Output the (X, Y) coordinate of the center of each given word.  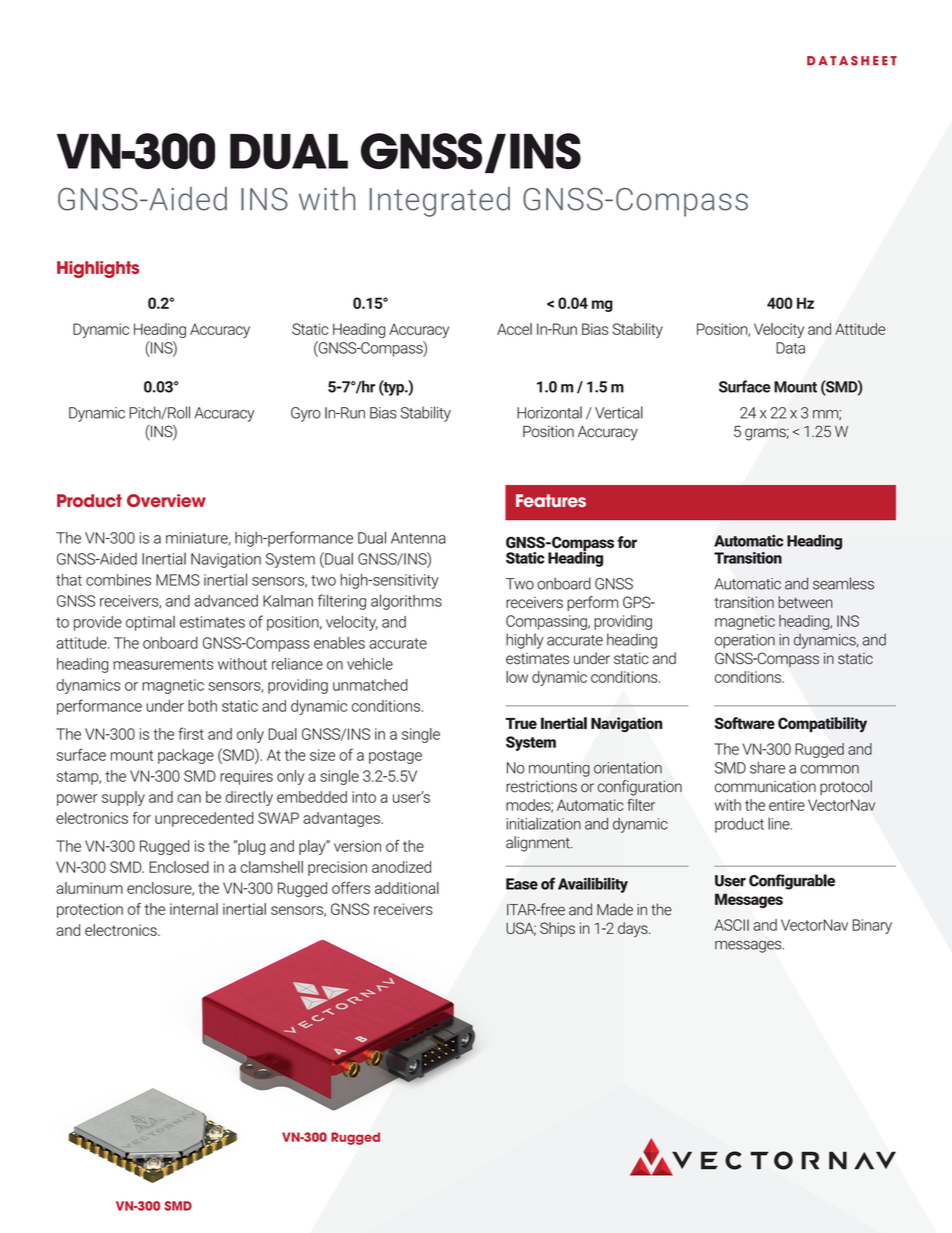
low (517, 677)
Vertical (619, 412)
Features (551, 500)
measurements (163, 664)
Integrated (440, 202)
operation (745, 641)
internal (194, 909)
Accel (514, 329)
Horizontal (549, 412)
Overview (166, 500)
